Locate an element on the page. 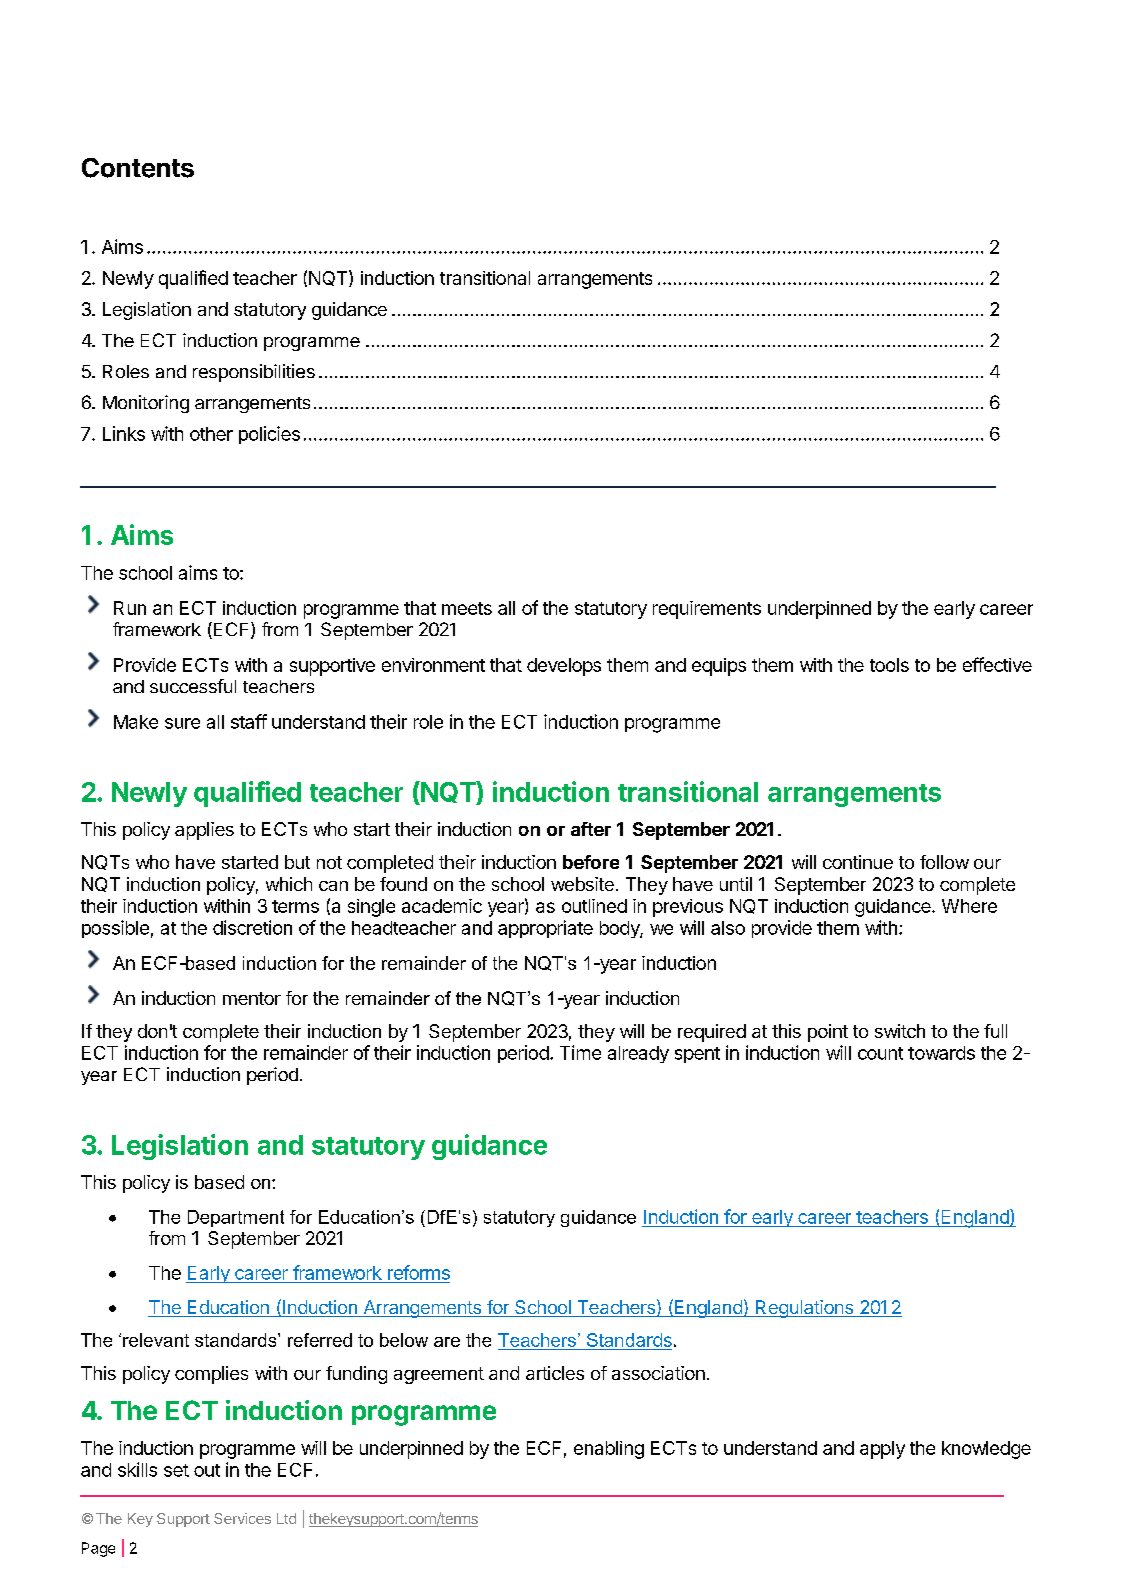  Services is located at coordinates (242, 1518).
